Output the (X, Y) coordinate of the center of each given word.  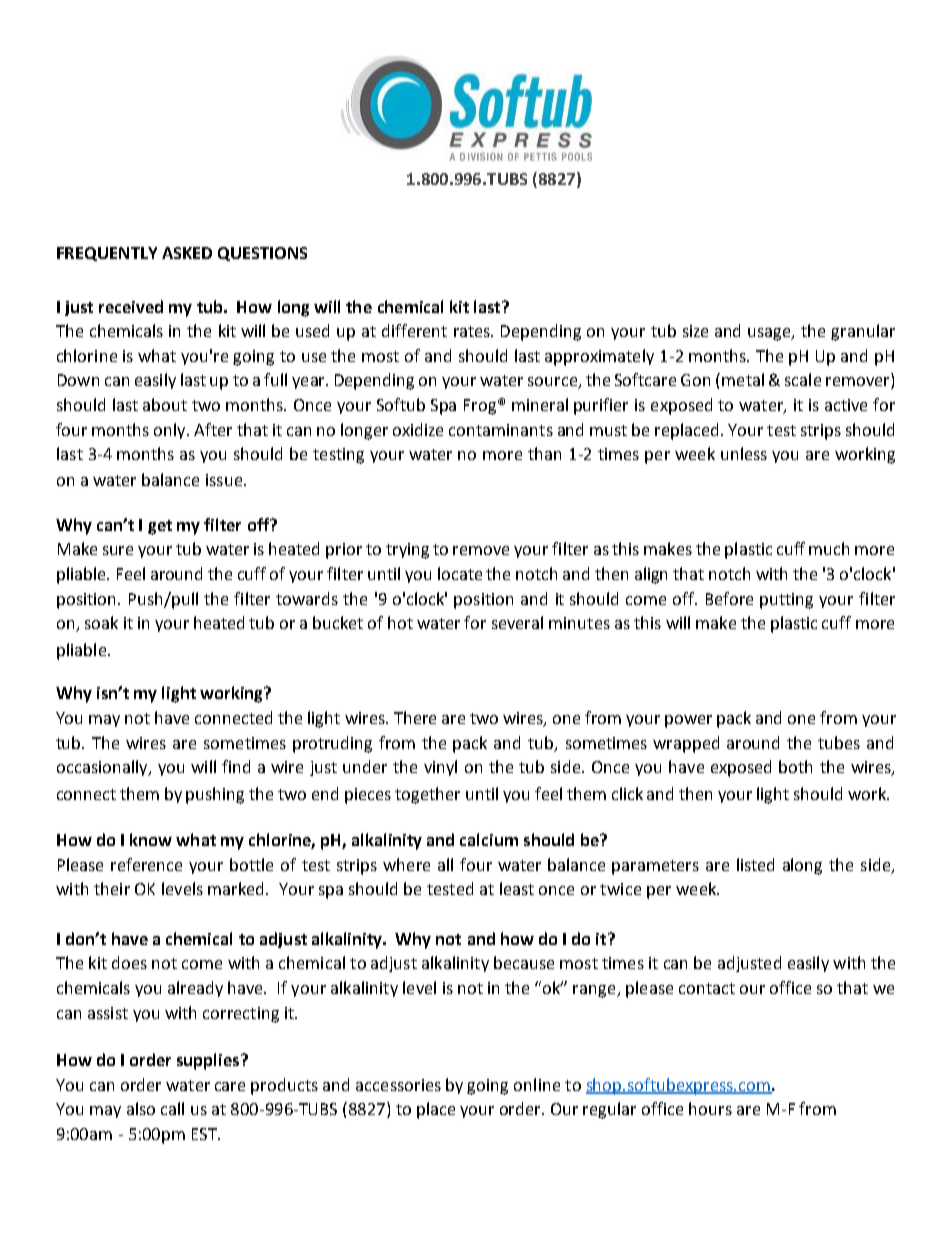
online (537, 1084)
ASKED (187, 253)
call (172, 1108)
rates (473, 331)
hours (710, 1108)
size (695, 331)
